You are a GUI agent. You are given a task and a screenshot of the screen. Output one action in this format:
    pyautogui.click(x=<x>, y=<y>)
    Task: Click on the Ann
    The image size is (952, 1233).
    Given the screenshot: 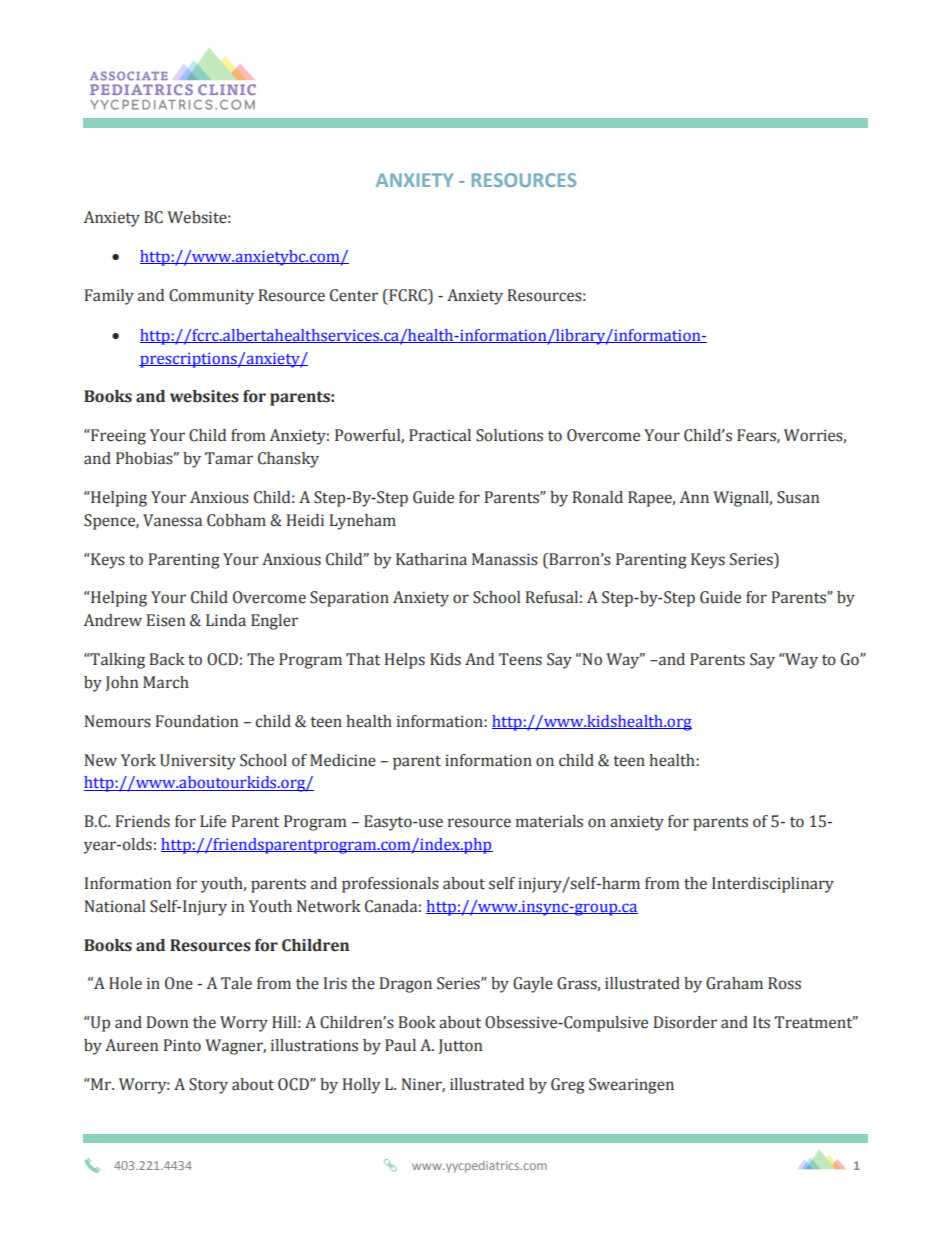 What is the action you would take?
    pyautogui.click(x=694, y=497)
